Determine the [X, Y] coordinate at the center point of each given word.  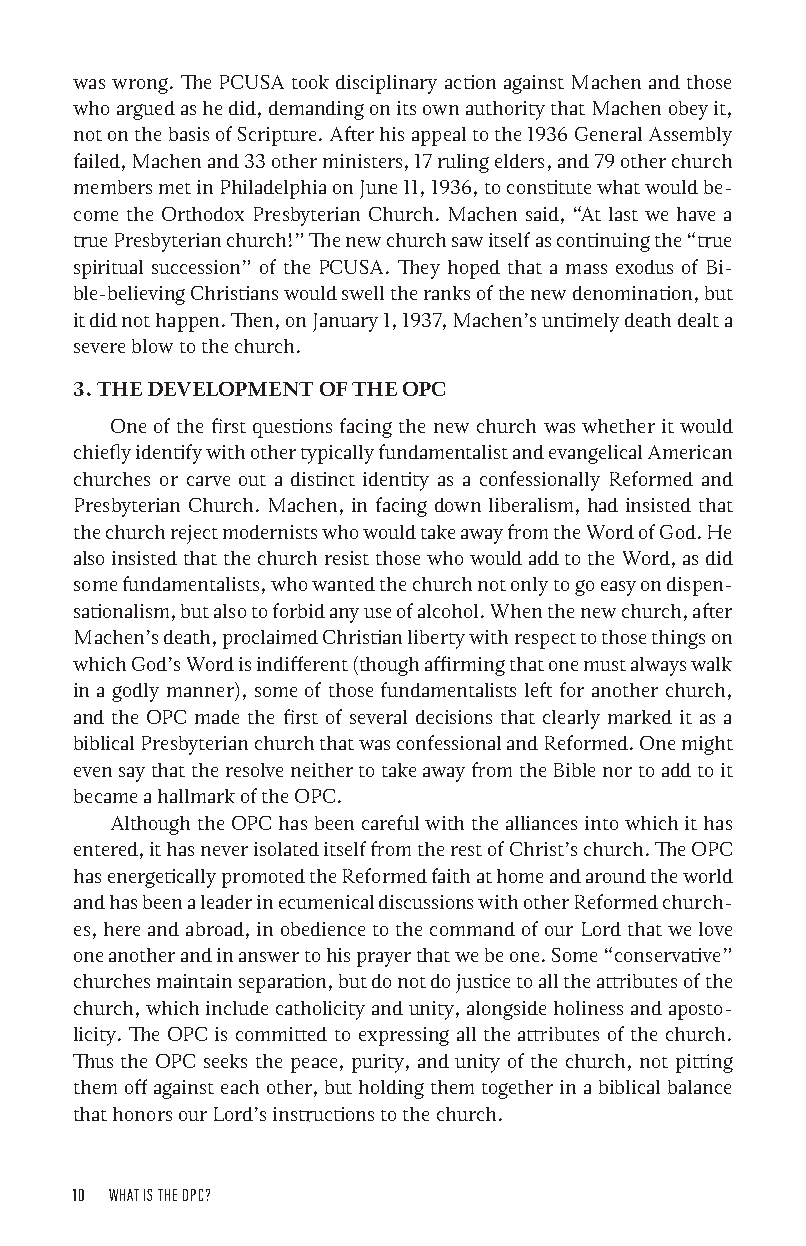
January [345, 322]
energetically [162, 878]
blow [152, 346]
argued [146, 110]
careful [390, 822]
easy [618, 588]
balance [699, 1087]
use [377, 613]
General [608, 134]
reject [194, 534]
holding [391, 1089]
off [136, 1086]
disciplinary [386, 84]
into [601, 823]
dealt [698, 320]
